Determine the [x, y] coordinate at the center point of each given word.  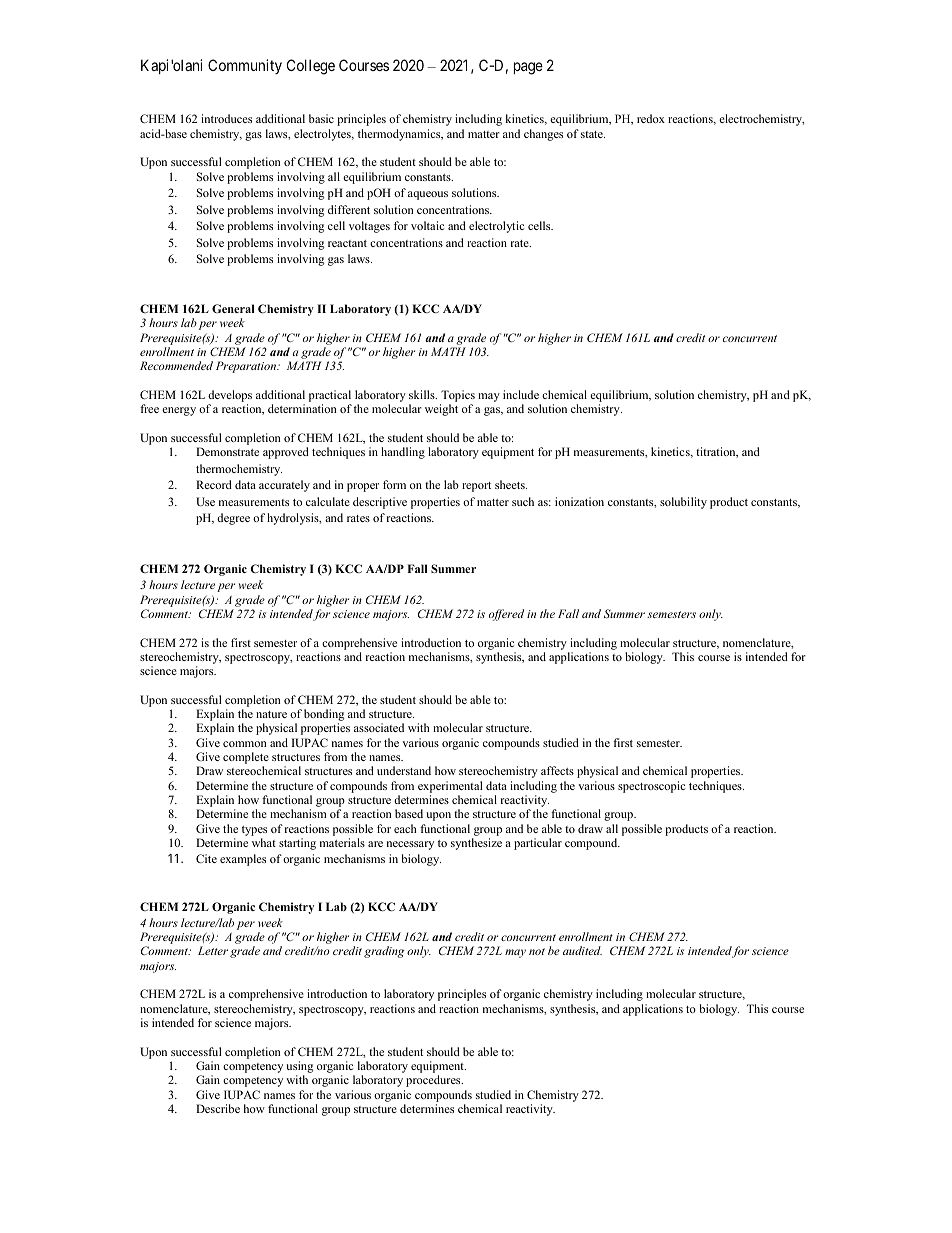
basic [321, 118]
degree [233, 519]
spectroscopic [651, 787]
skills [423, 394]
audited [582, 950]
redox [651, 118]
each [405, 828]
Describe [218, 1108]
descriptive [380, 503]
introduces [226, 118]
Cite [206, 858]
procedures [434, 1081]
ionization [579, 501]
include [521, 394]
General [233, 308]
